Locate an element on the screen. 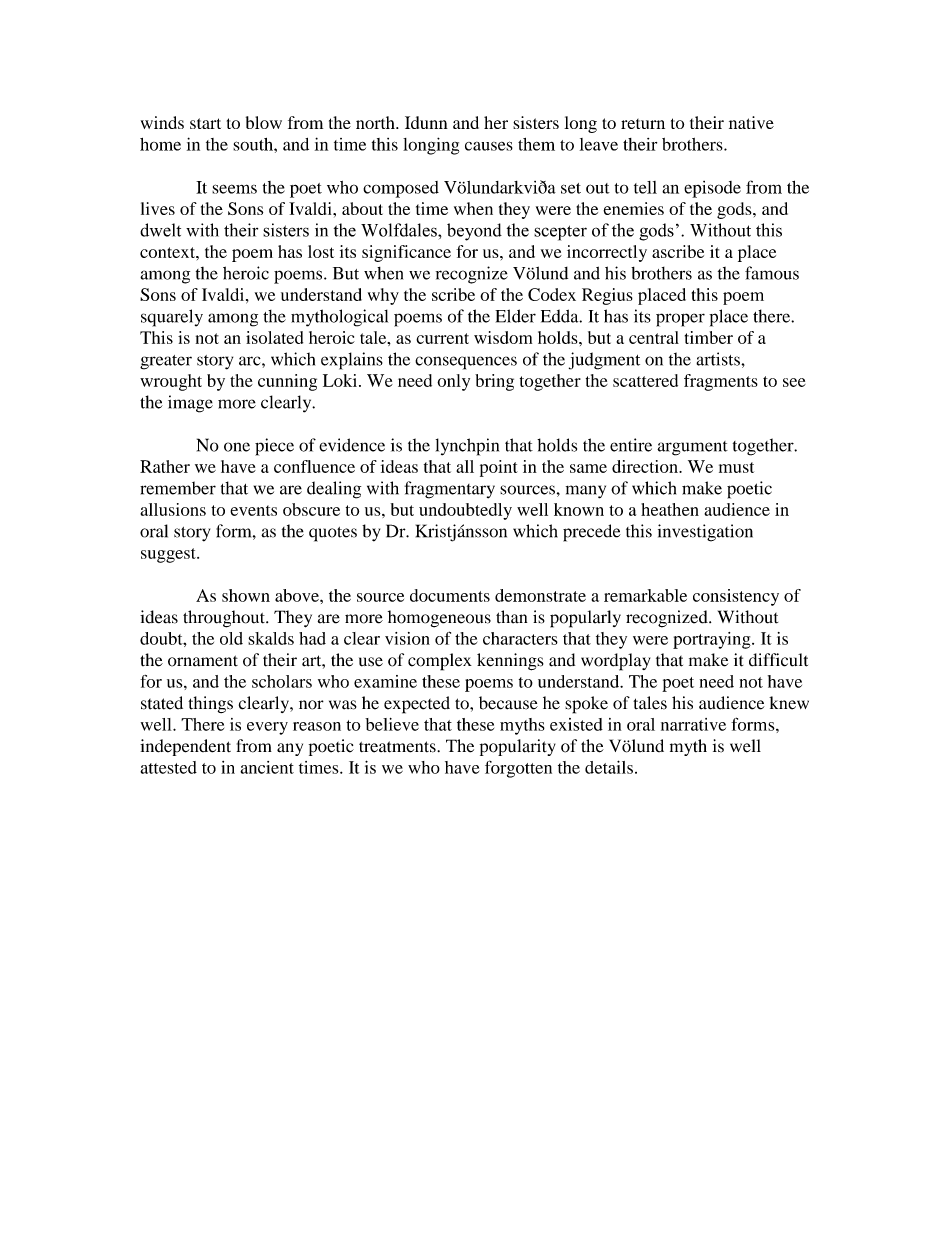 This screenshot has width=952, height=1233. squarely is located at coordinates (172, 318).
